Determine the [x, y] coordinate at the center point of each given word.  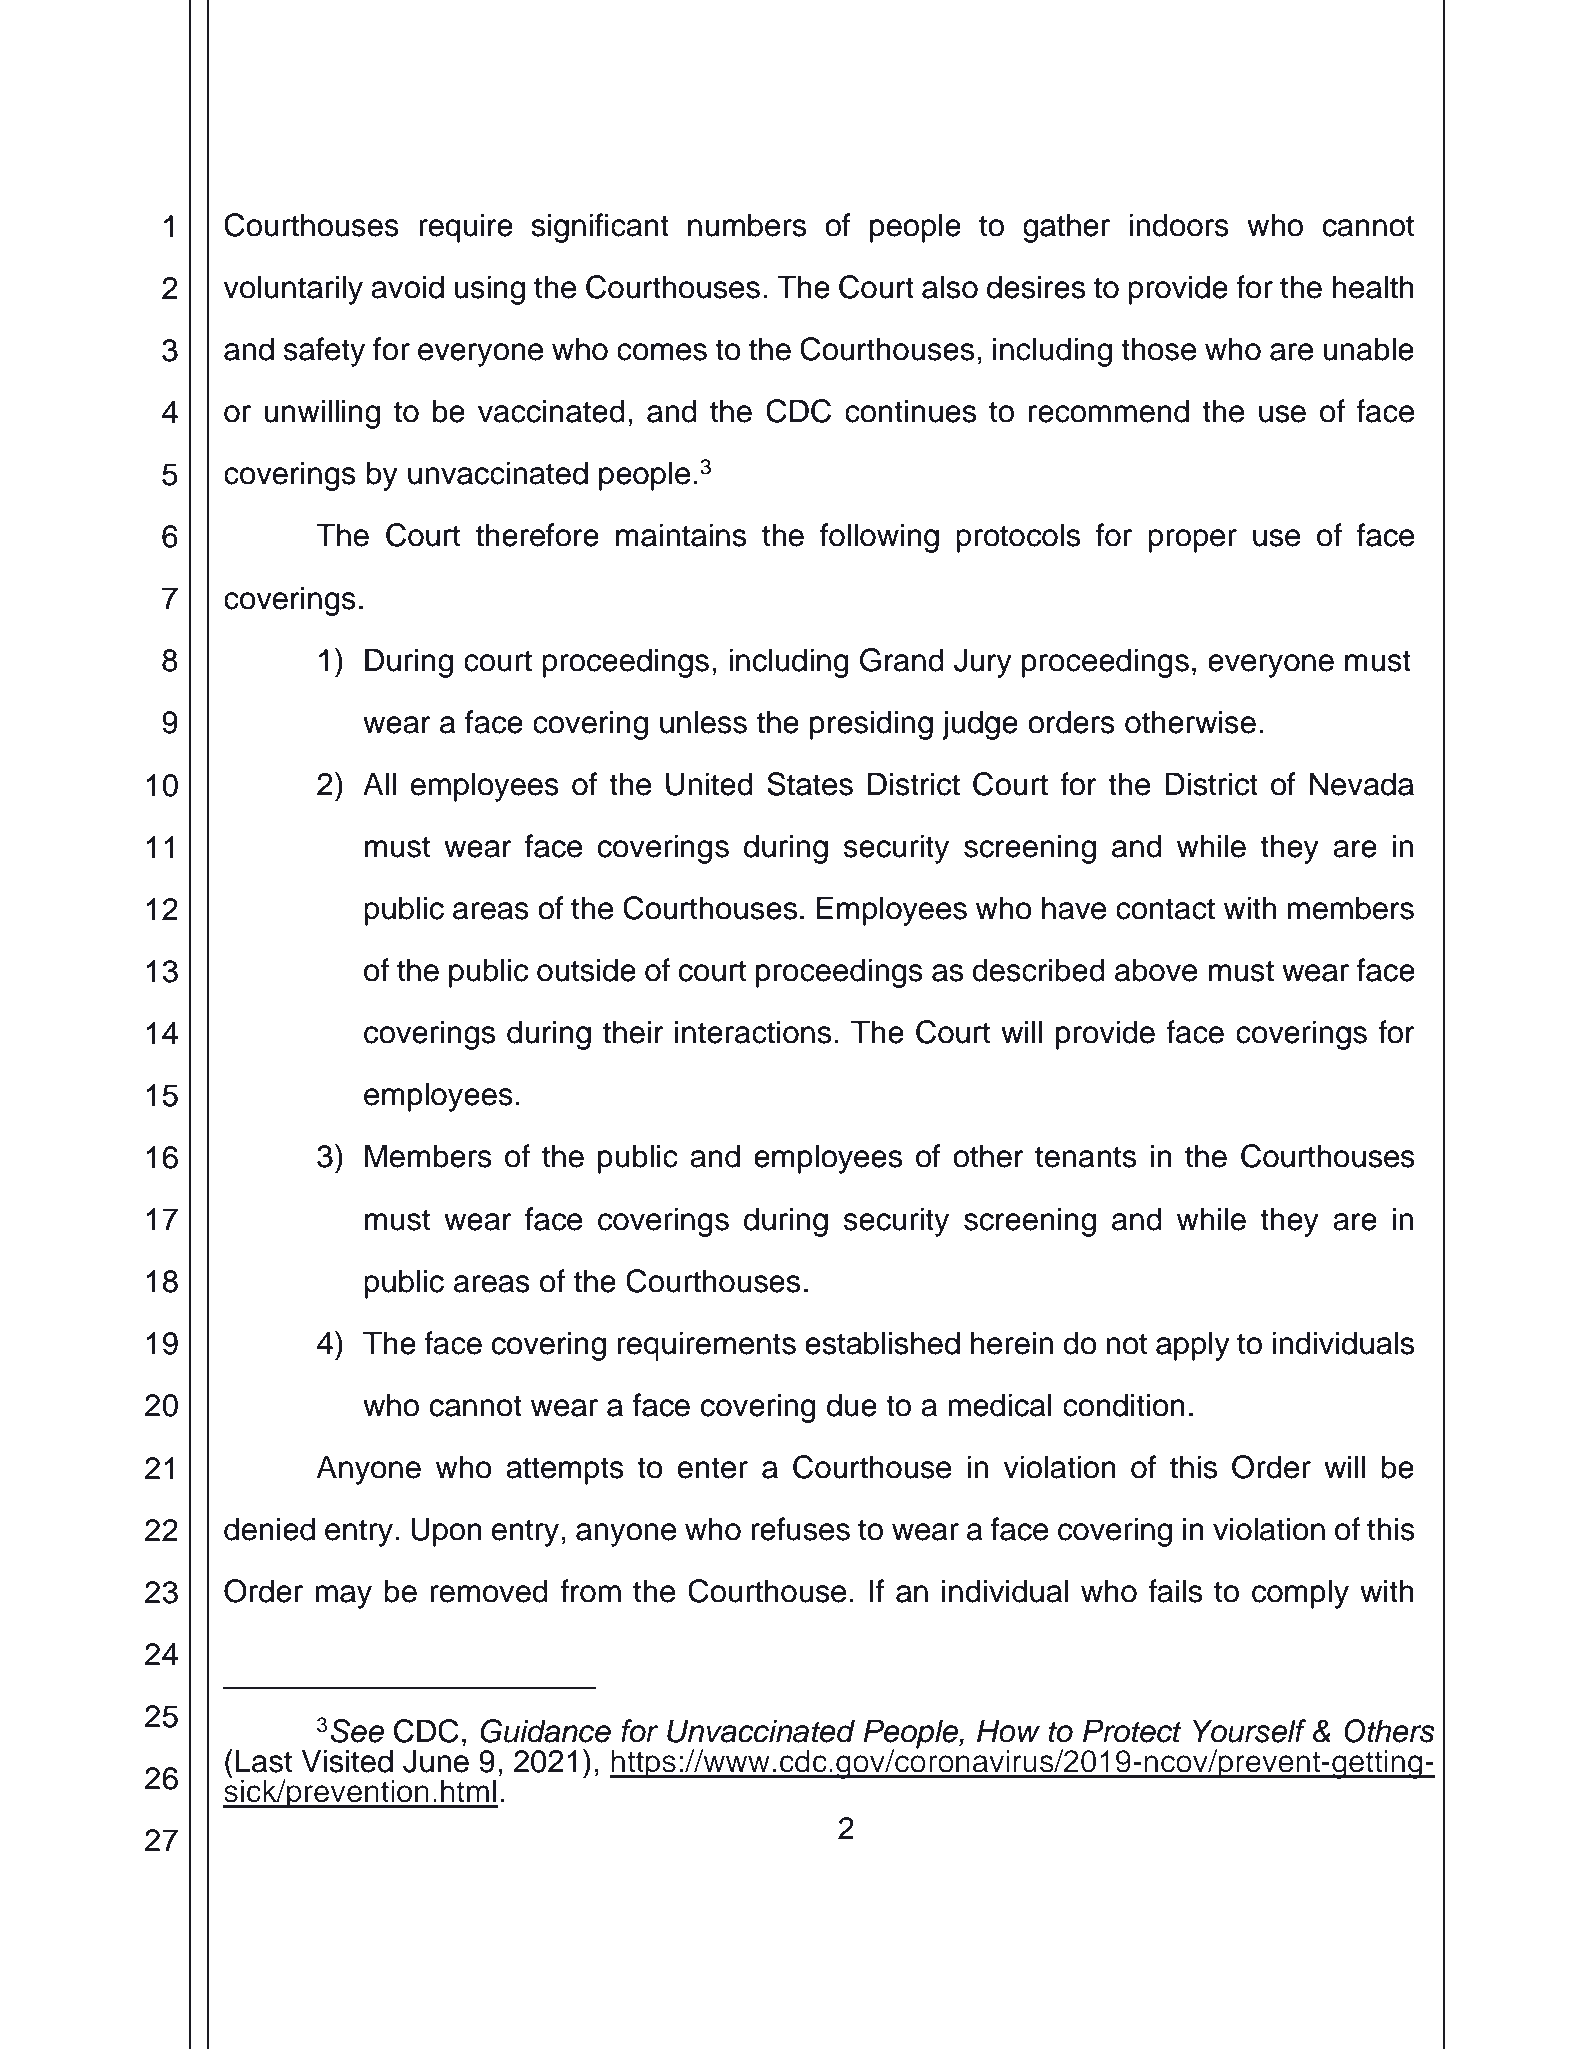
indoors [1179, 225]
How [1008, 1731]
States [810, 784]
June [436, 1761]
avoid [407, 287]
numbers [747, 225]
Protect [1132, 1731]
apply [1193, 1346]
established [882, 1343]
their [633, 1032]
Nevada [1362, 784]
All [379, 783]
